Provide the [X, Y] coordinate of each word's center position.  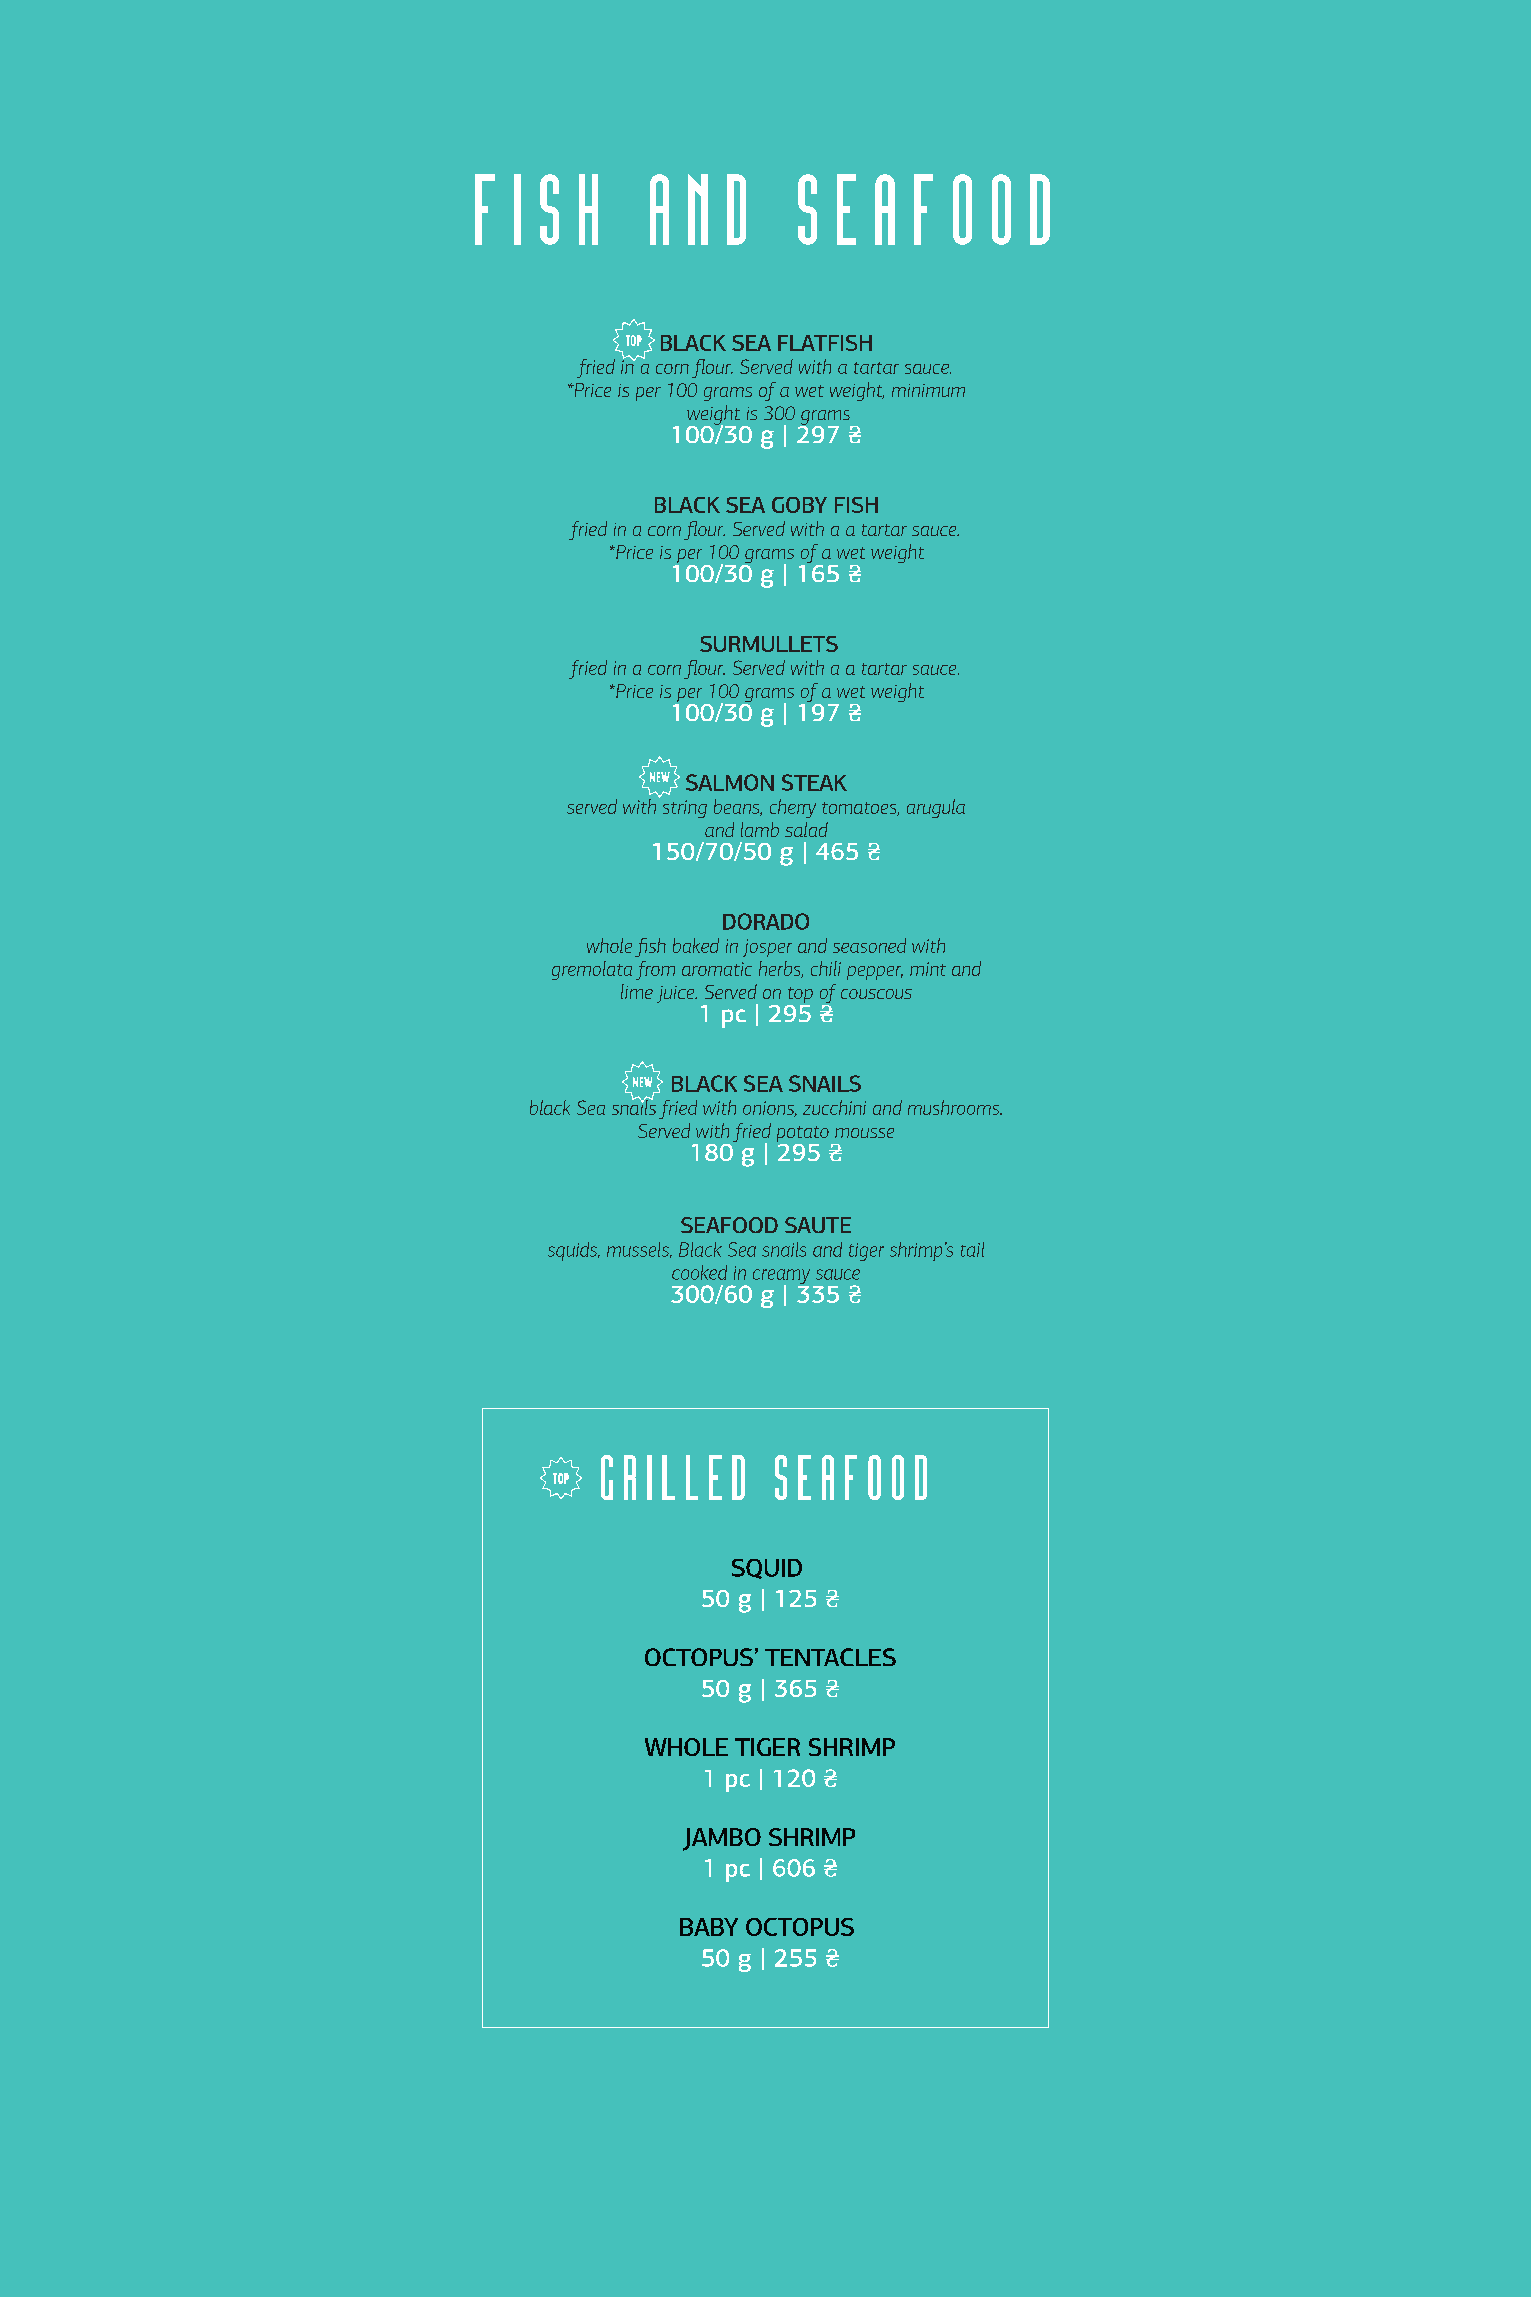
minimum [928, 390]
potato [803, 1135]
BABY [709, 1927]
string [685, 809]
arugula [936, 808]
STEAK [814, 782]
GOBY [799, 505]
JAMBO [722, 1839]
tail [972, 1249]
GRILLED [673, 1477]
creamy [781, 1277]
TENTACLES [830, 1657]
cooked [699, 1272]
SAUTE [818, 1225]
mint [928, 969]
